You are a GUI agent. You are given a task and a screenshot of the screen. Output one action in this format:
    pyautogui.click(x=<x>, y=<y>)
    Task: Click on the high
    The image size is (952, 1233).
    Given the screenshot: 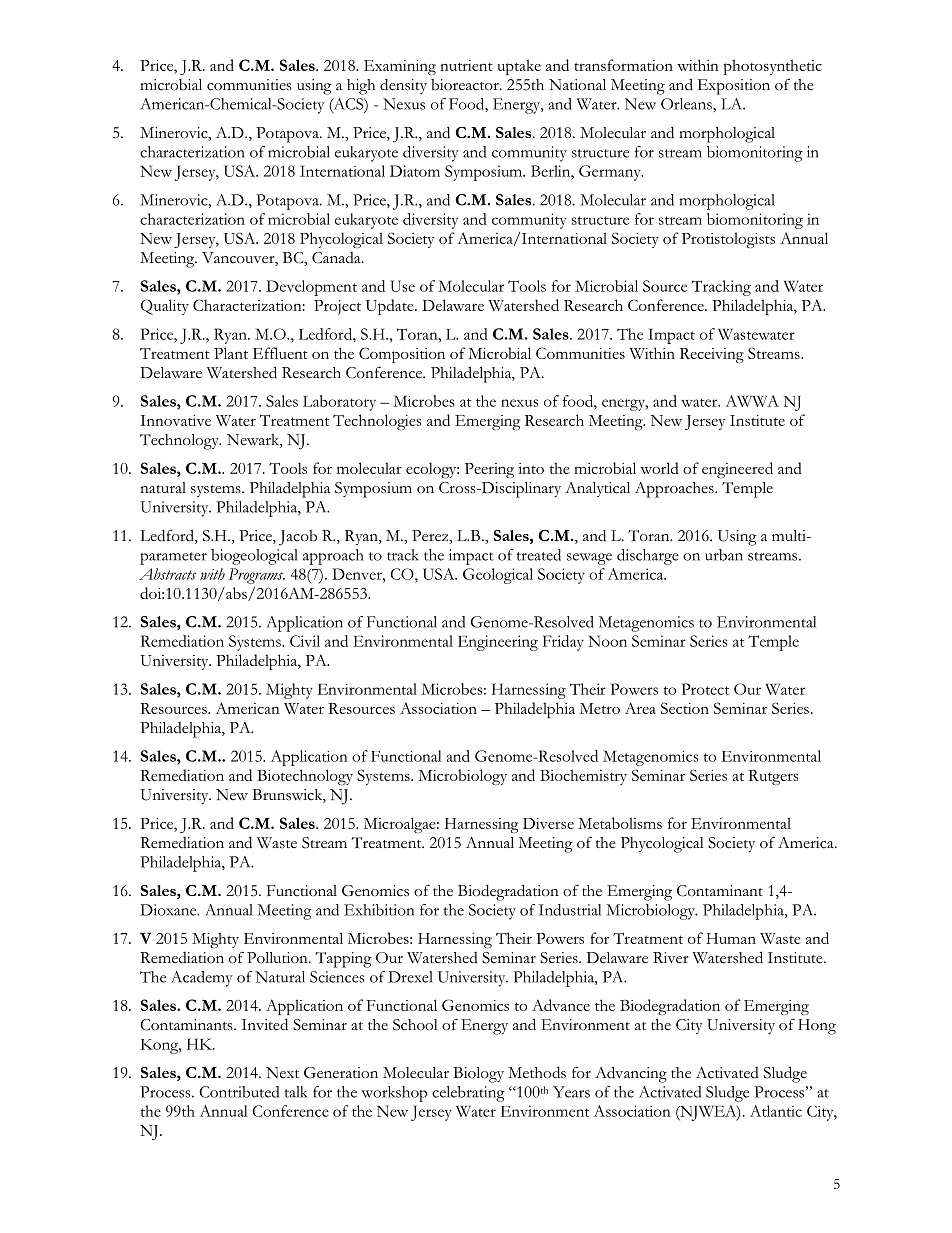 What is the action you would take?
    pyautogui.click(x=361, y=87)
